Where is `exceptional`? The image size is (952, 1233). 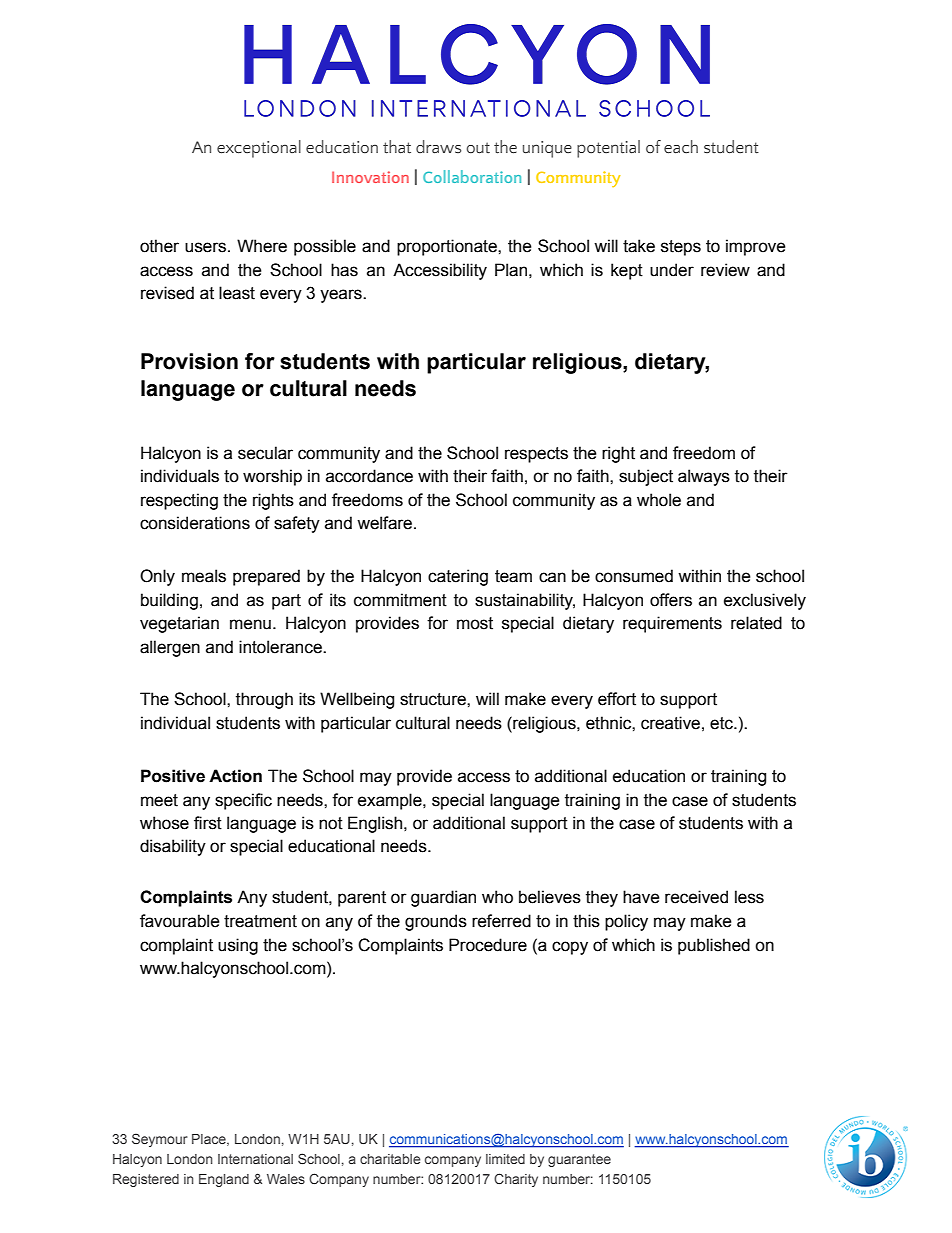 exceptional is located at coordinates (259, 149).
